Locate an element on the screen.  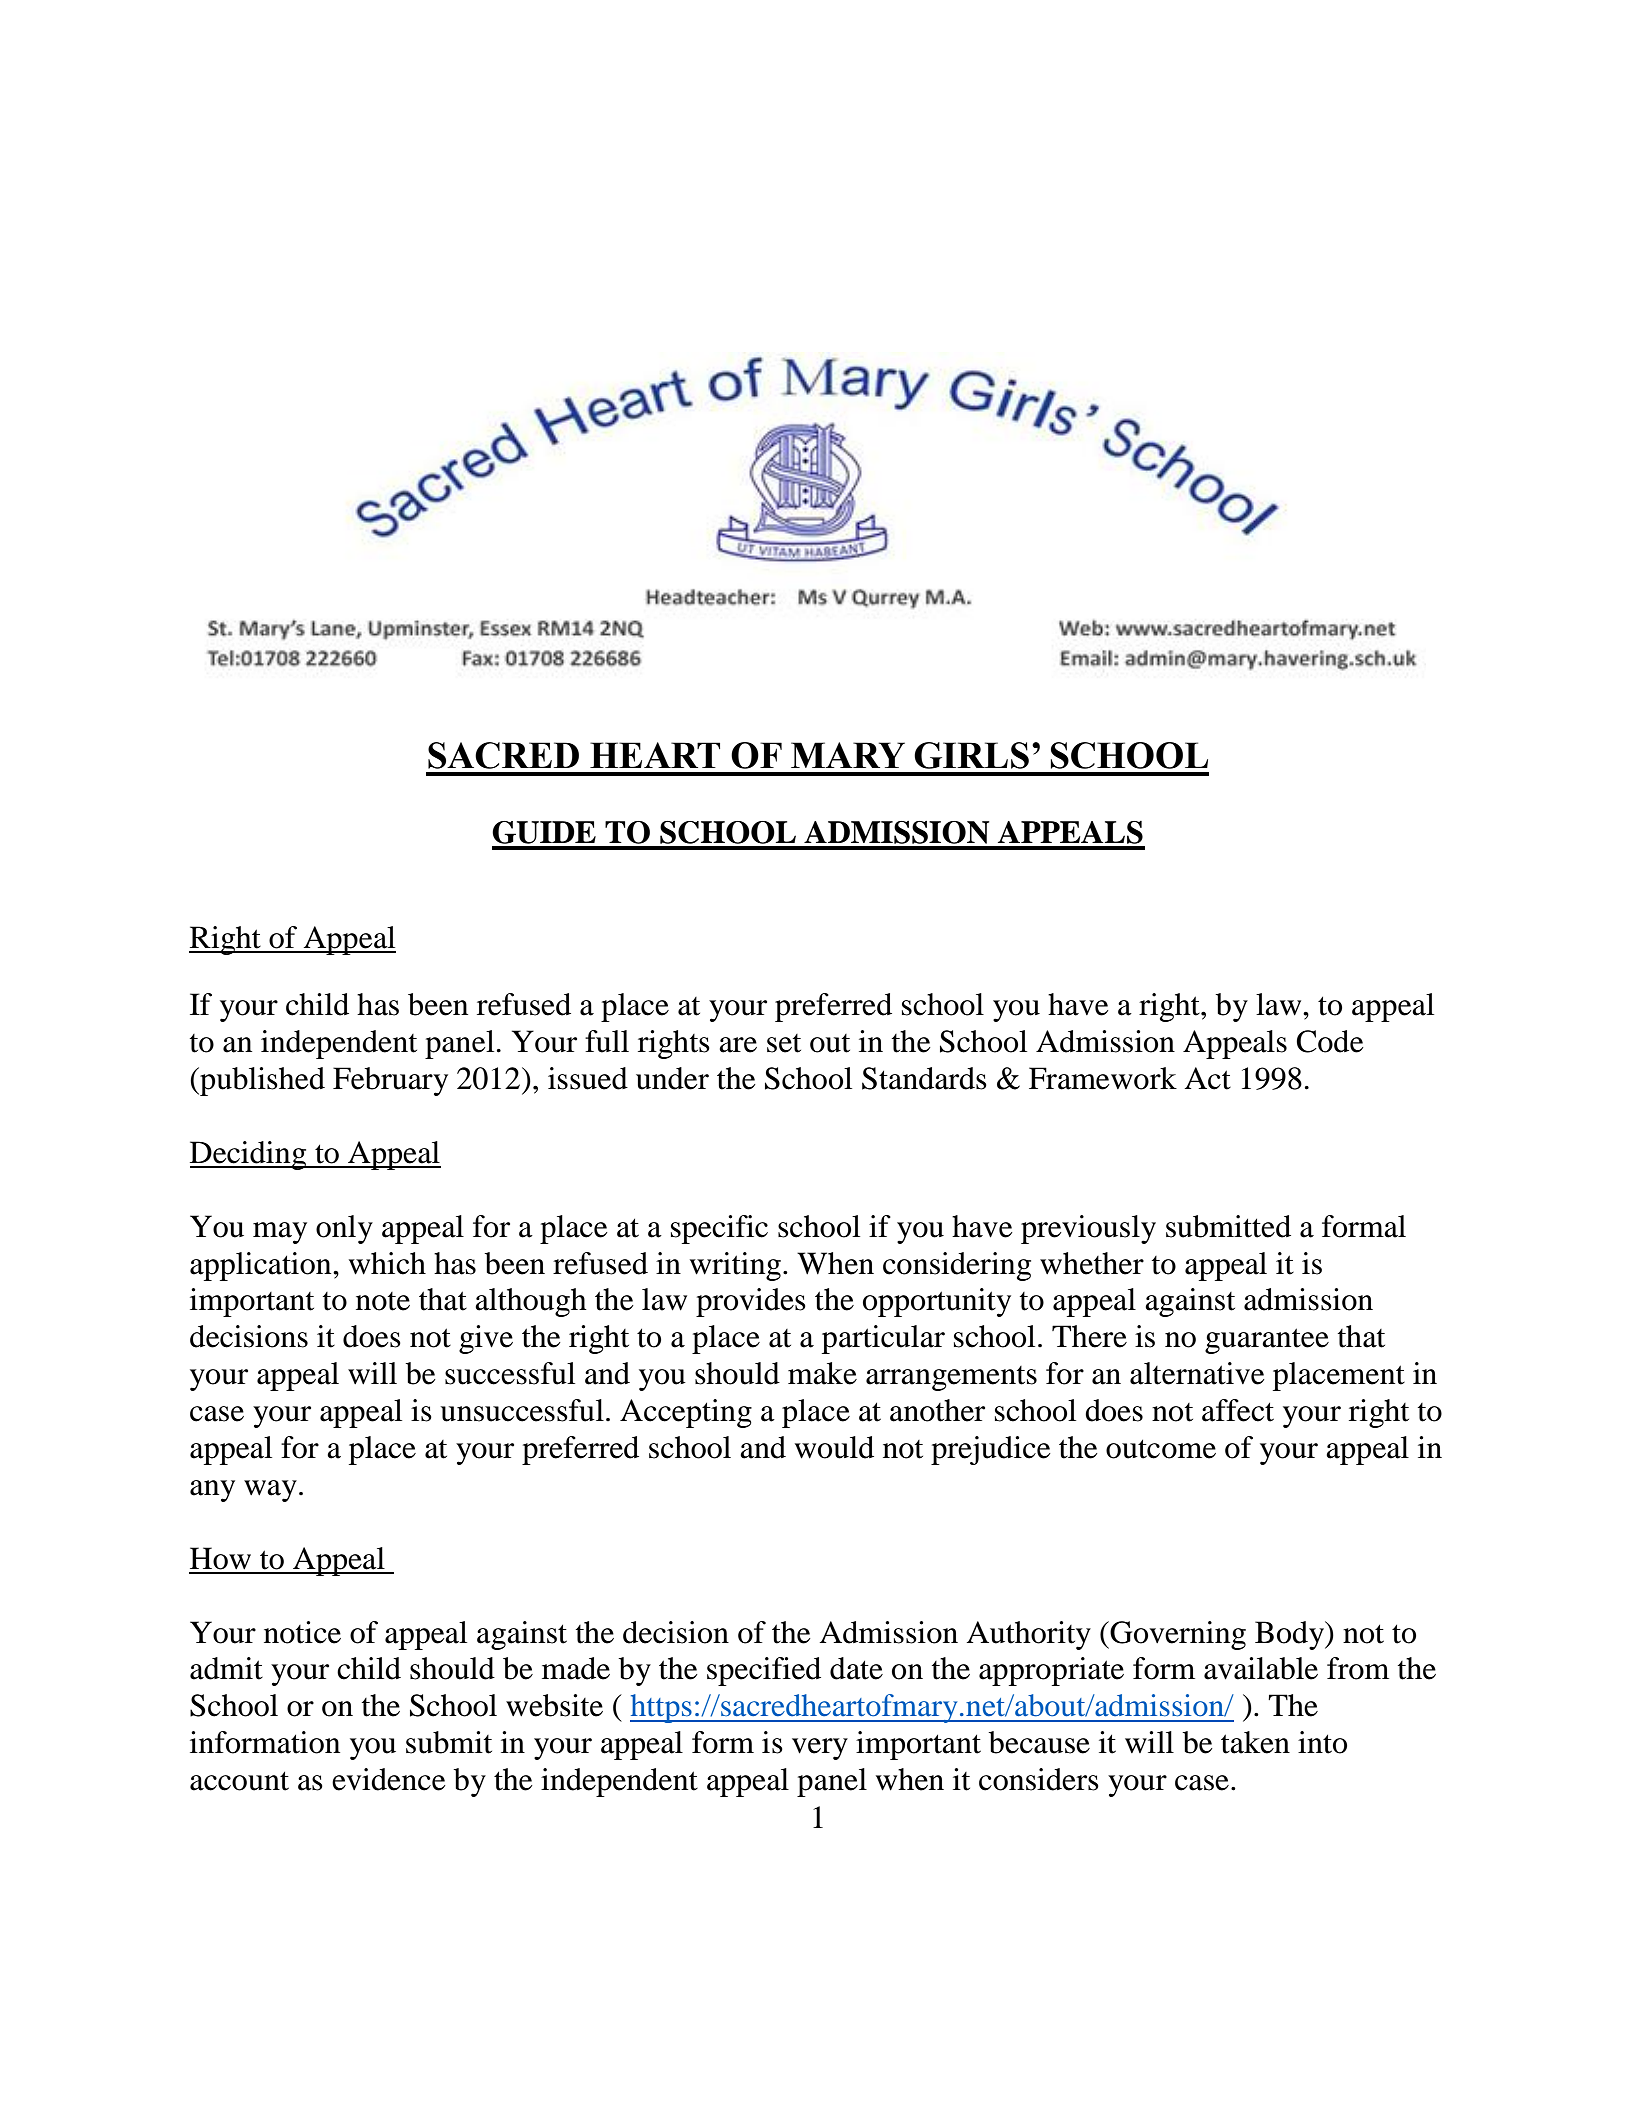
Act is located at coordinates (1208, 1078).
